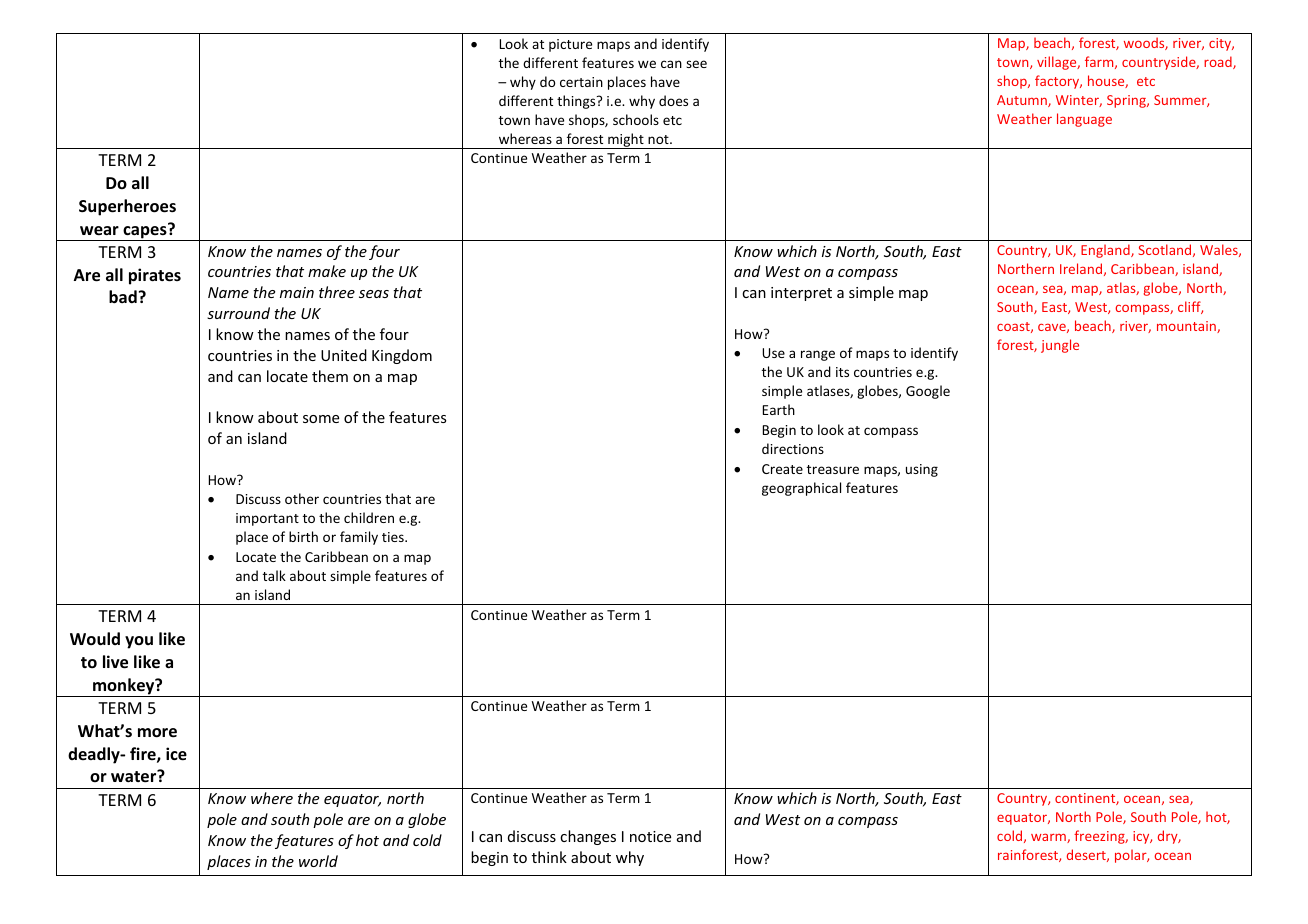 The image size is (1308, 924). What do you see at coordinates (394, 537) in the document?
I see `ties` at bounding box center [394, 537].
